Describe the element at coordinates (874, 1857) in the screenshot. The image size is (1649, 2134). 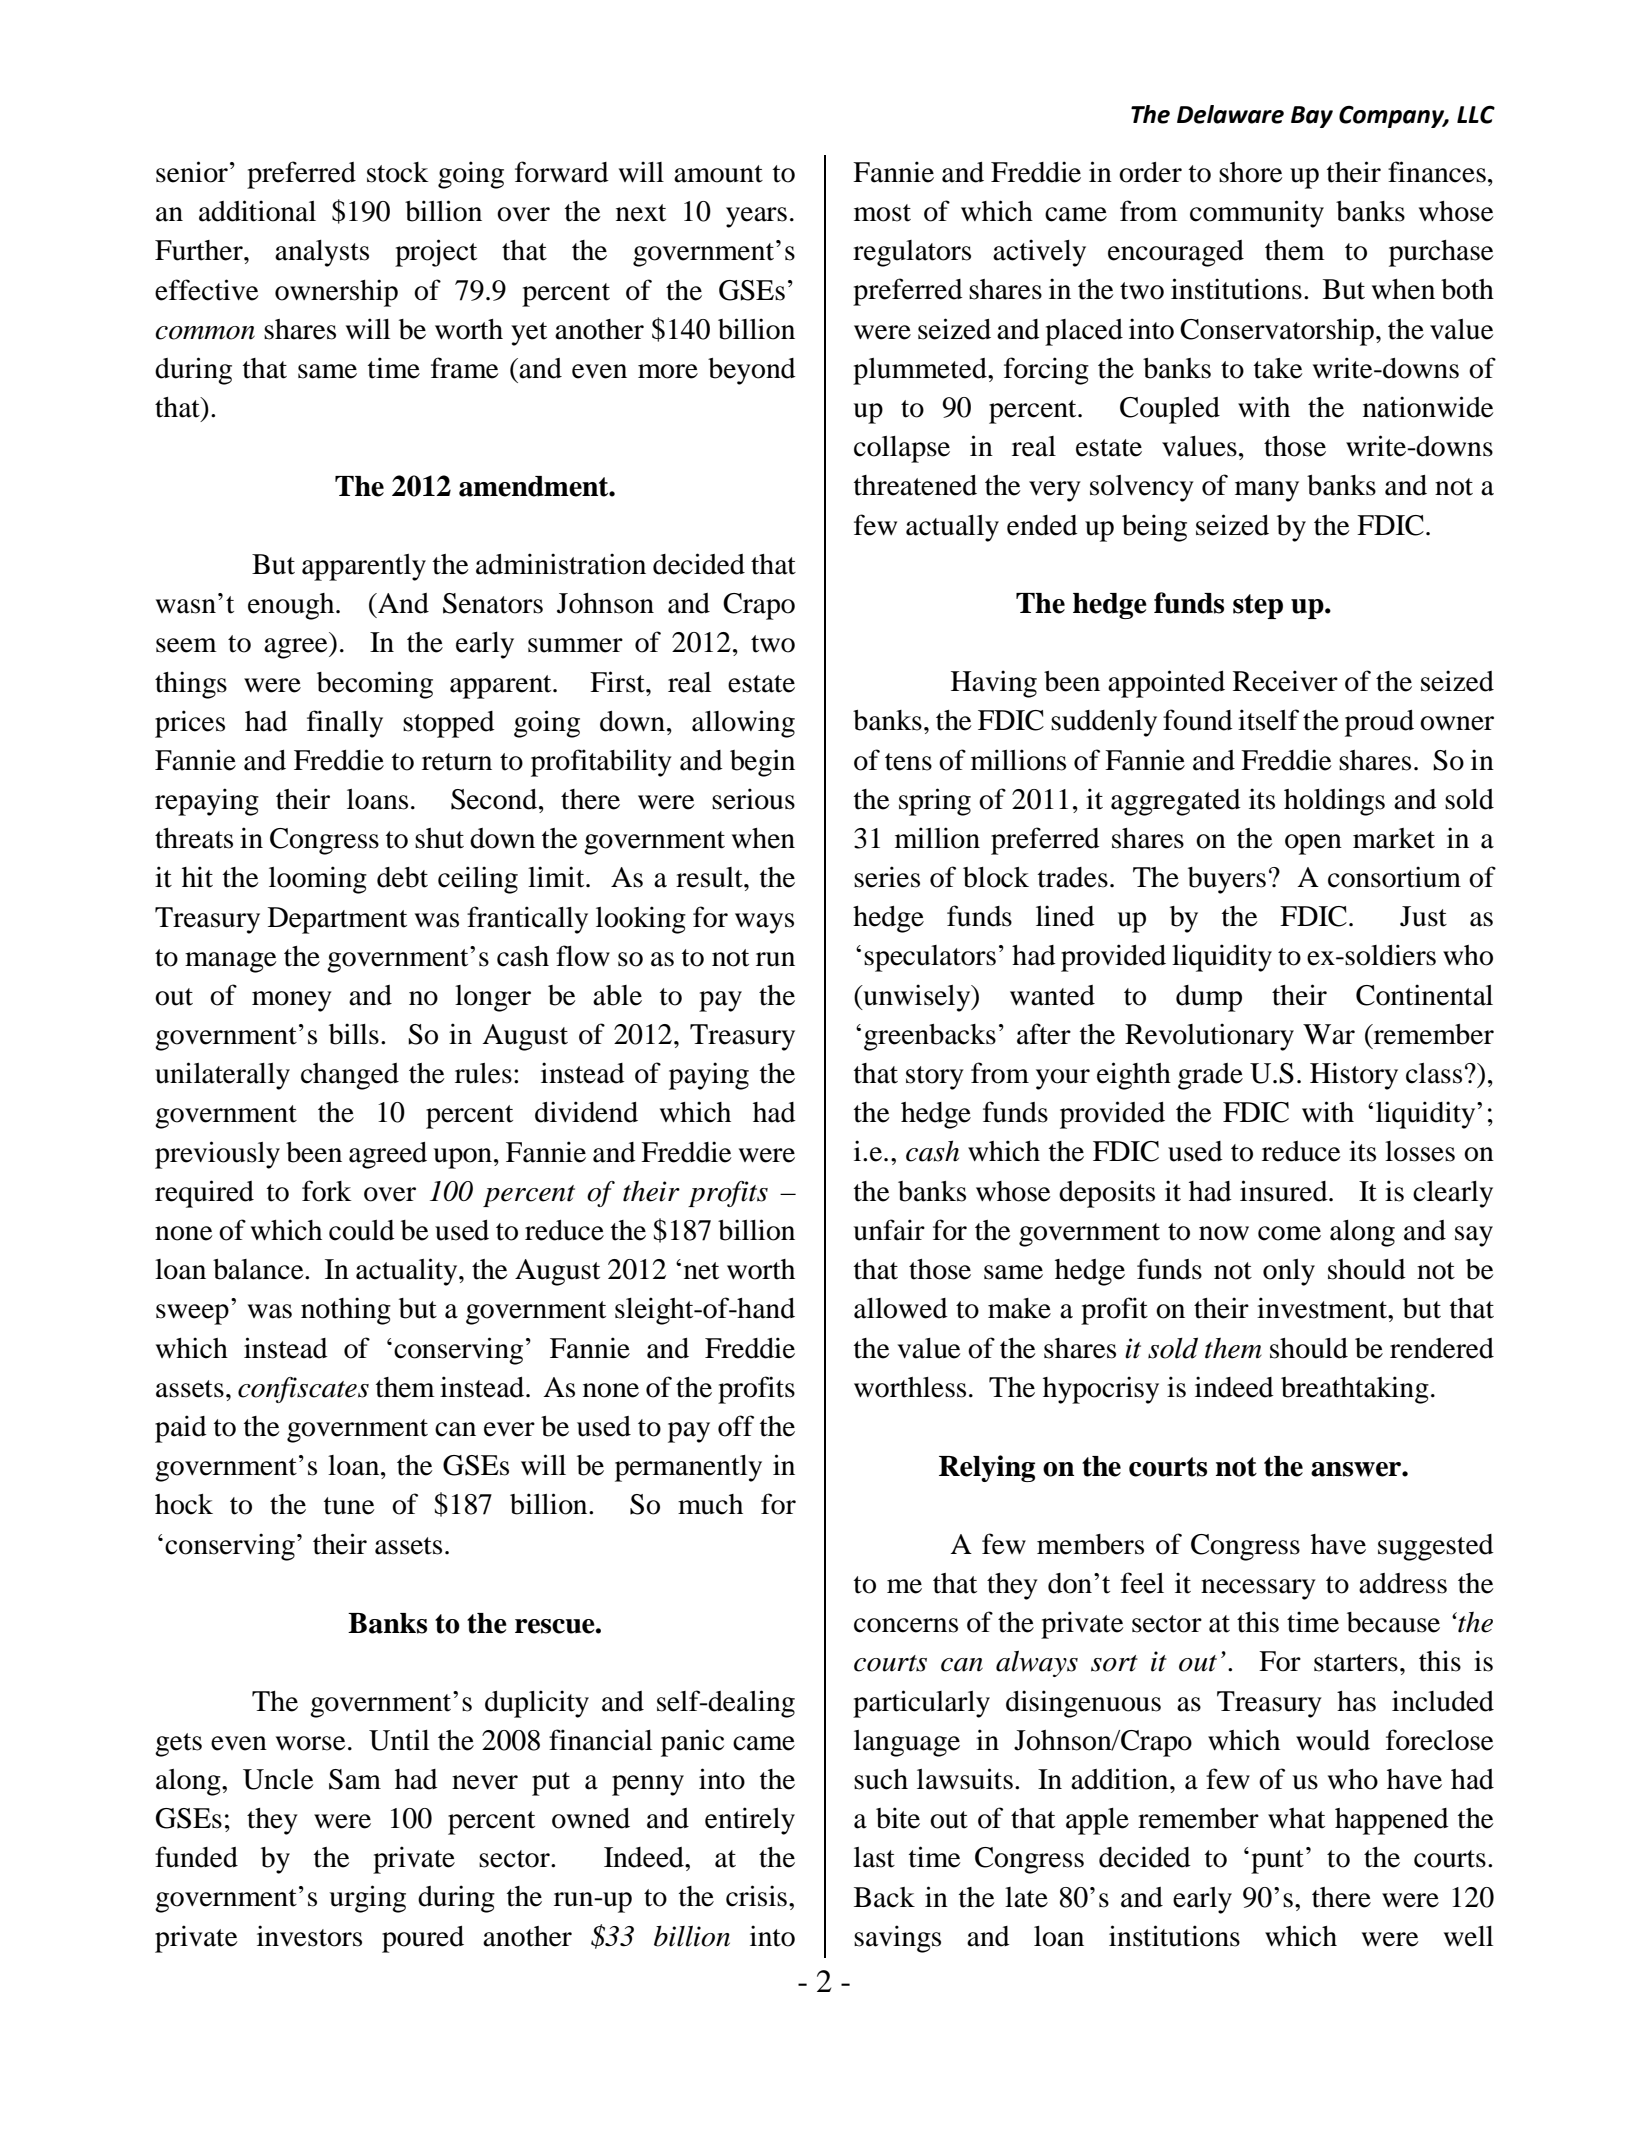
I see `last` at that location.
